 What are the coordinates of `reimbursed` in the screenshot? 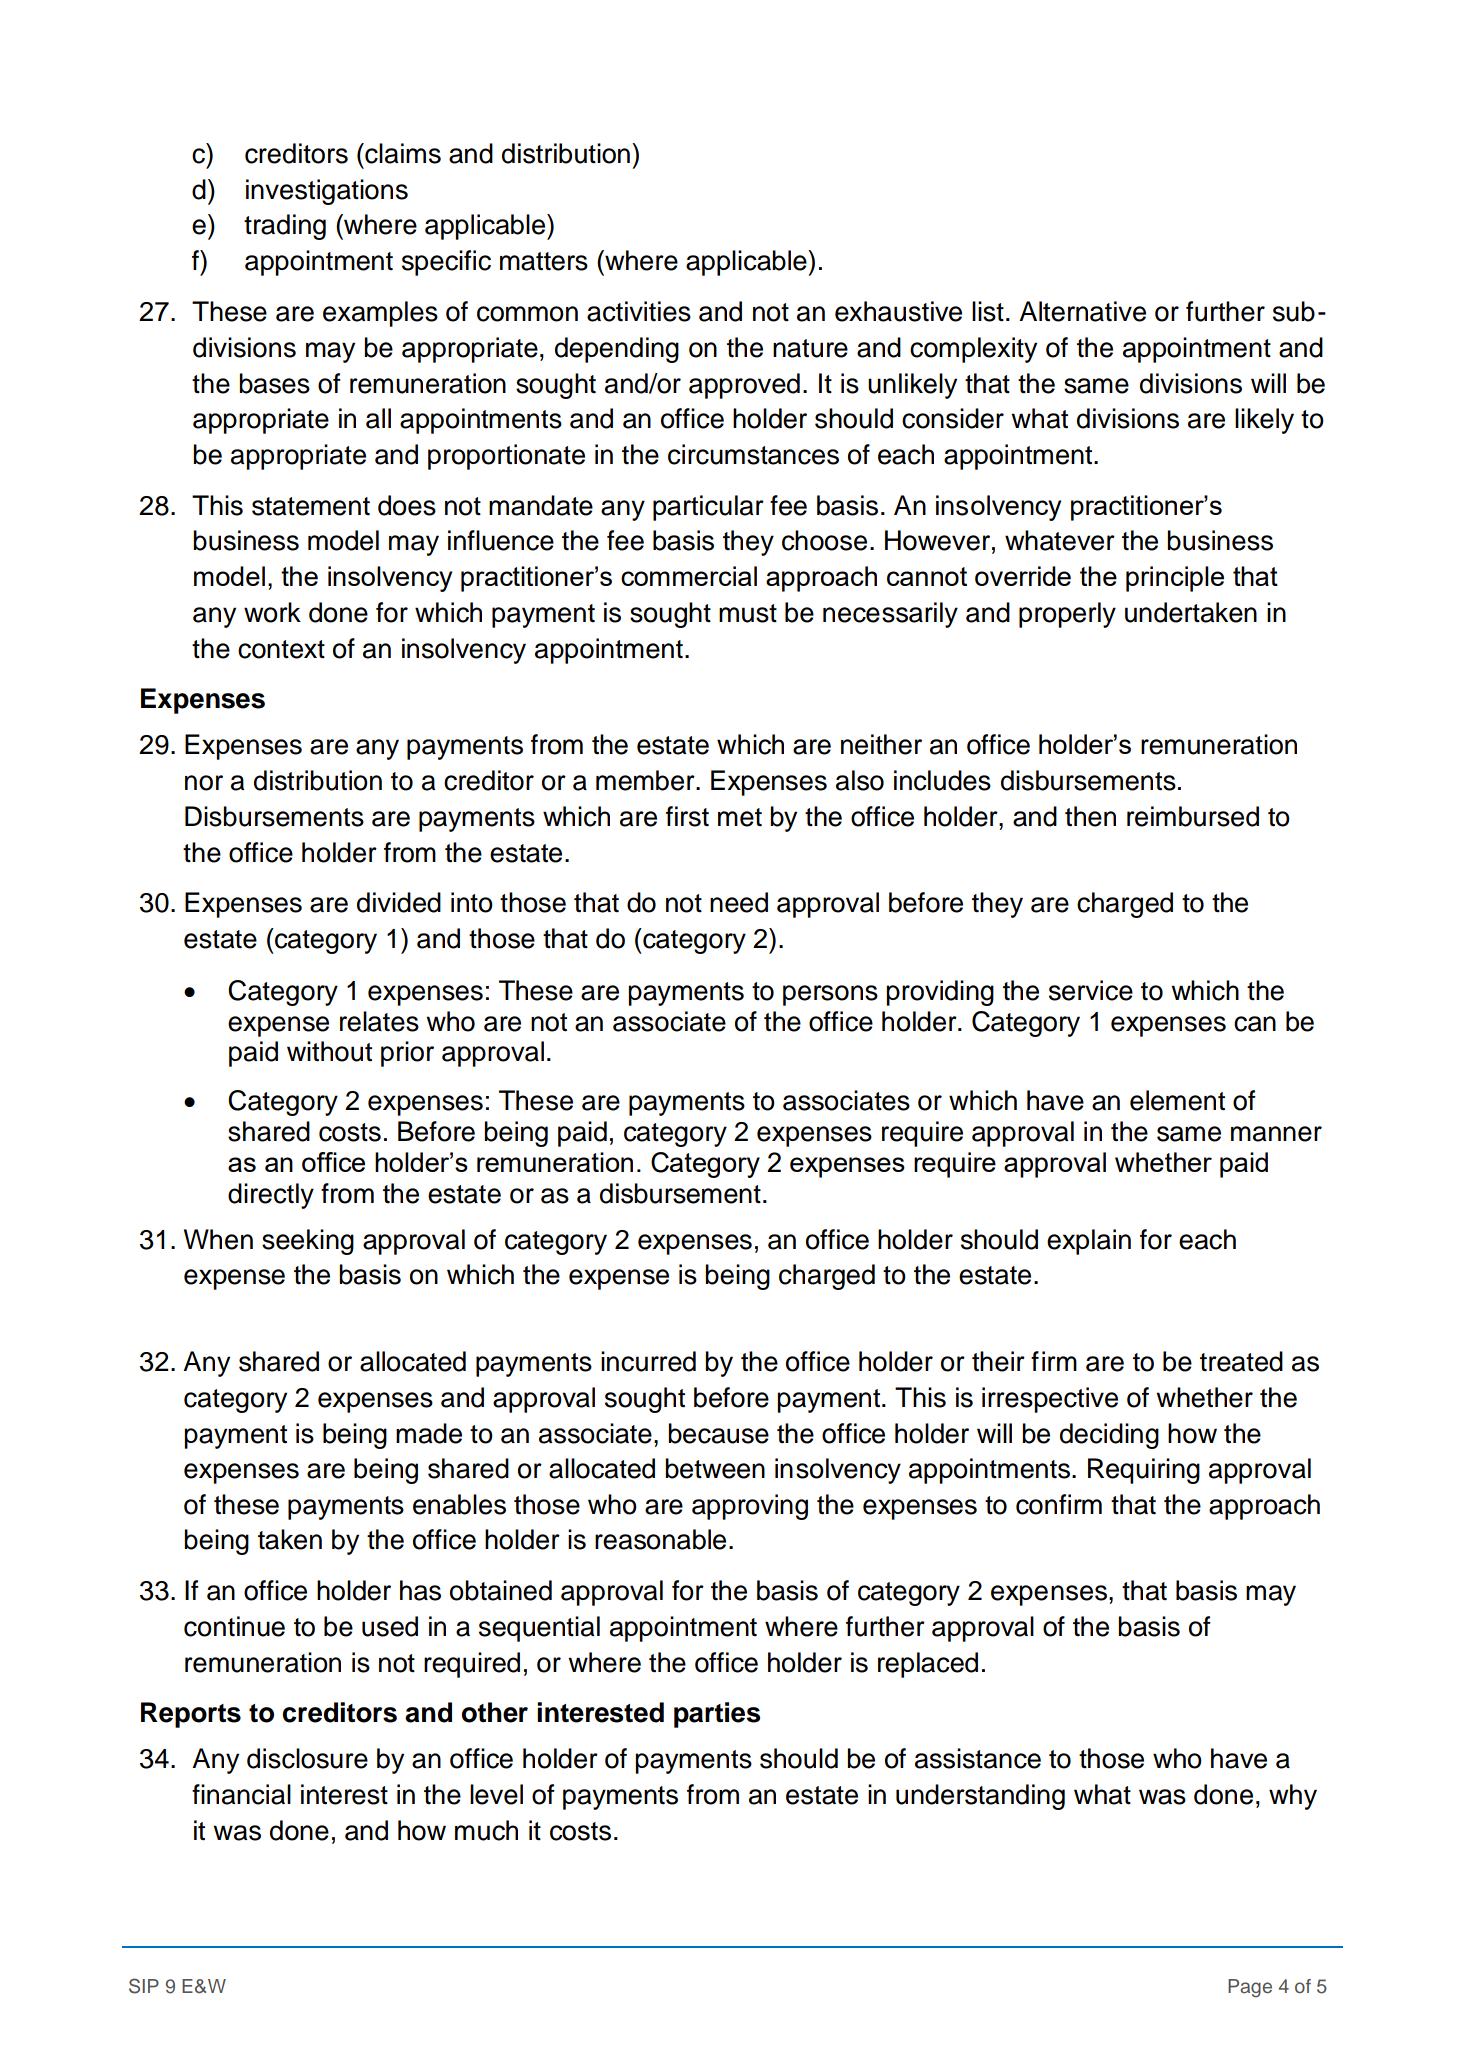 It's located at (1193, 816).
